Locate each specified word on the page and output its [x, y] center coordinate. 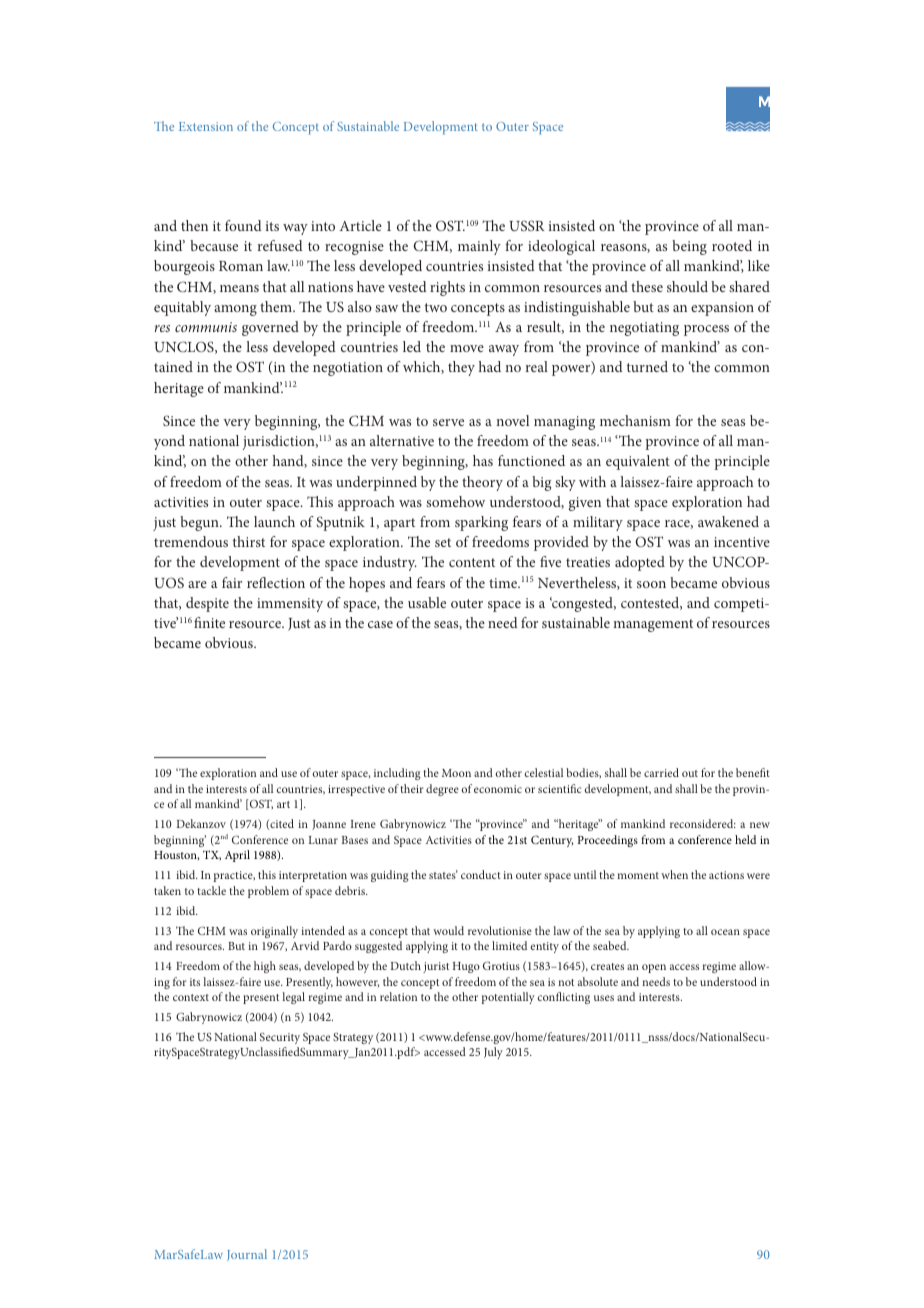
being [689, 247]
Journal [247, 1255]
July [493, 1053]
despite [207, 604]
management [653, 625]
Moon [456, 773]
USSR [526, 225]
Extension [206, 126]
